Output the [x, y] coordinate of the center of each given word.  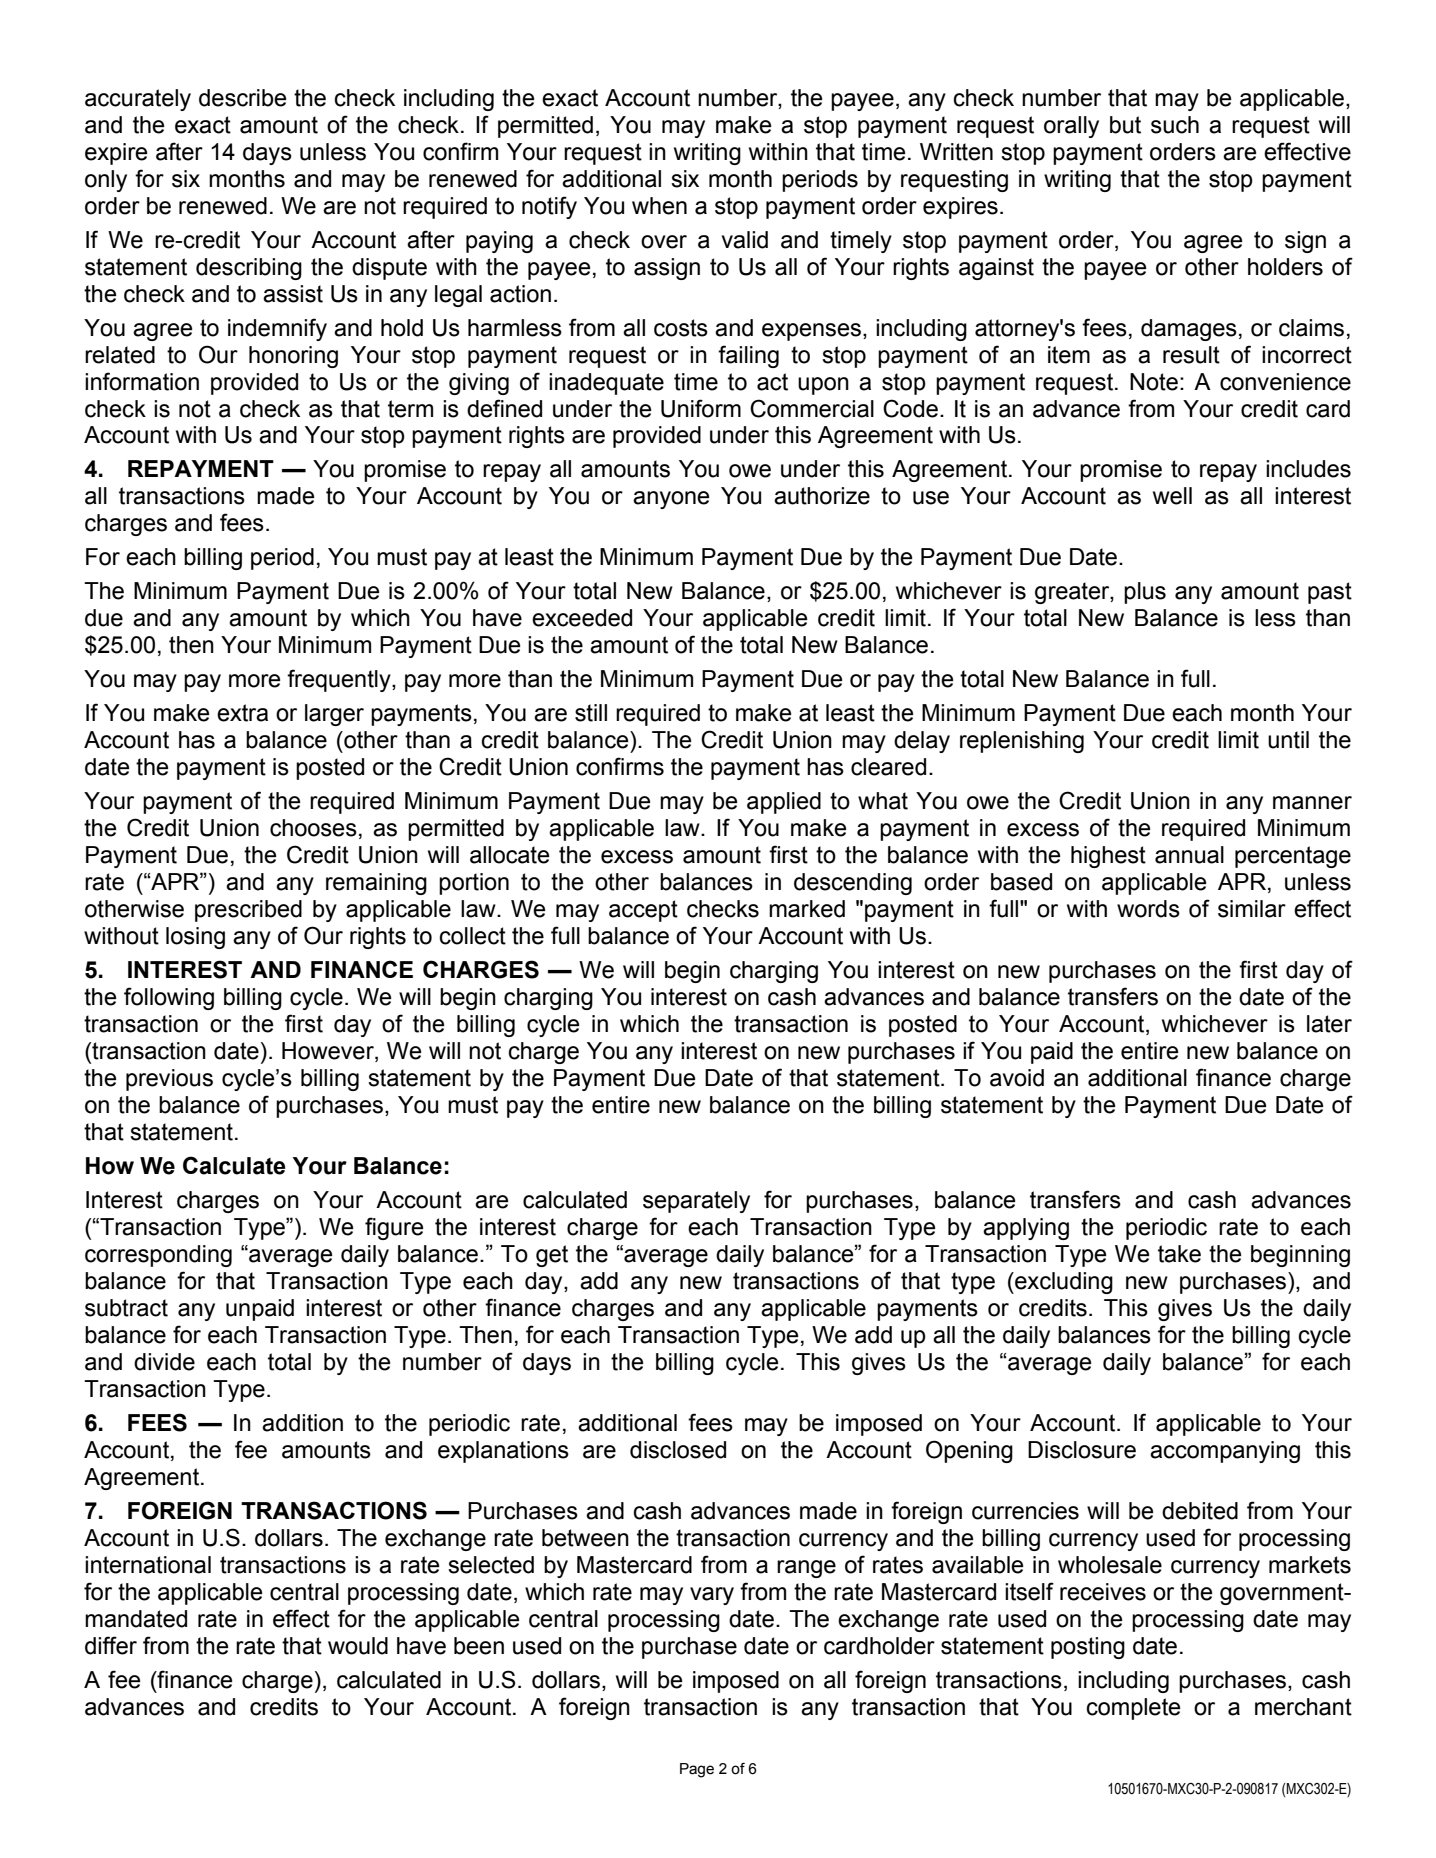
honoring [293, 357]
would [358, 1646]
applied [784, 803]
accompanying [1225, 1452]
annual [1189, 855]
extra [242, 713]
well [1172, 496]
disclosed [678, 1450]
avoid [1017, 1078]
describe [243, 98]
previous [169, 1080]
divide [164, 1362]
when [659, 206]
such [1175, 125]
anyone [671, 500]
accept [643, 911]
